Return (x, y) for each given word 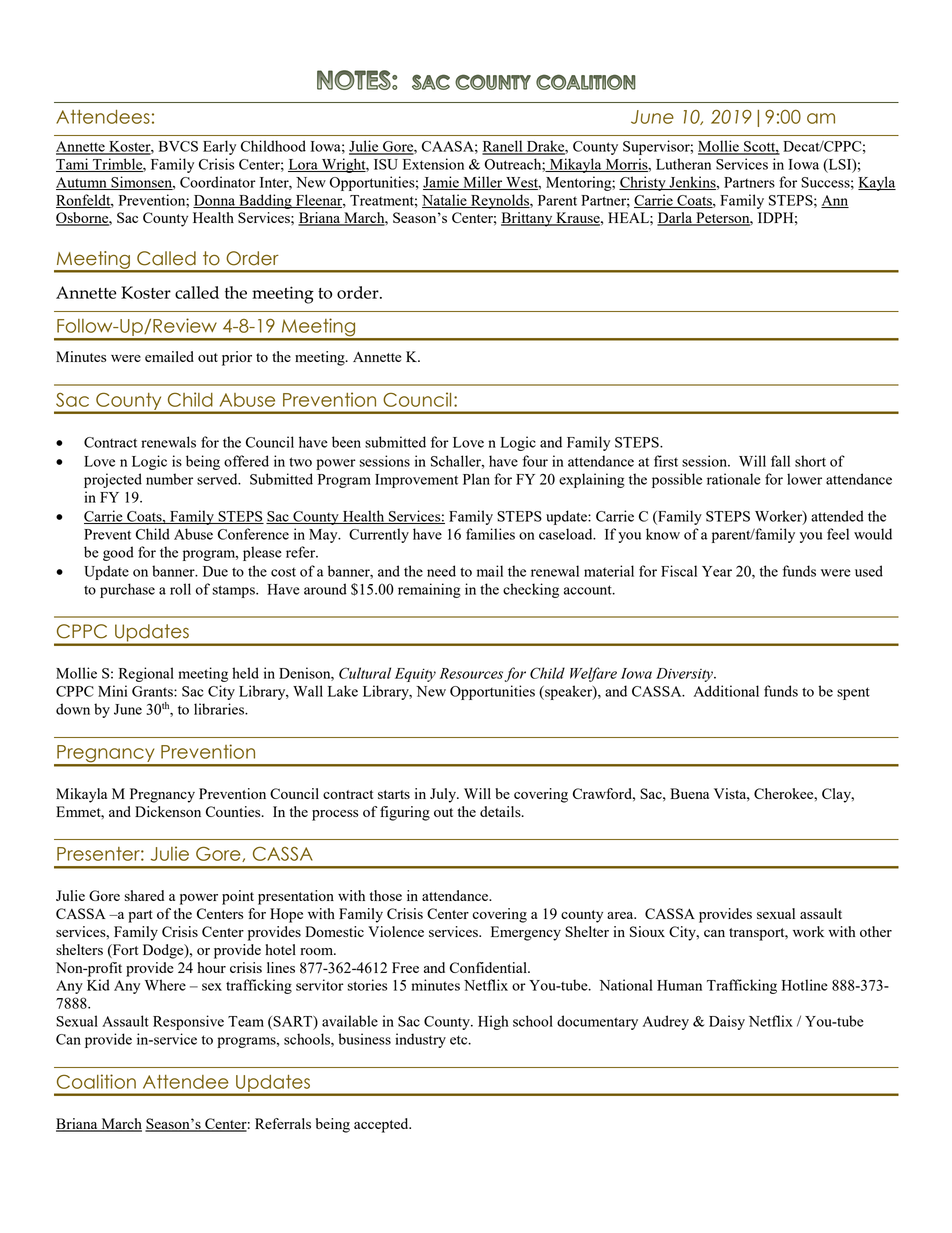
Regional (146, 674)
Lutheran (683, 164)
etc (460, 1040)
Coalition (96, 1081)
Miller (483, 183)
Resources (471, 673)
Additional (726, 691)
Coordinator (218, 182)
